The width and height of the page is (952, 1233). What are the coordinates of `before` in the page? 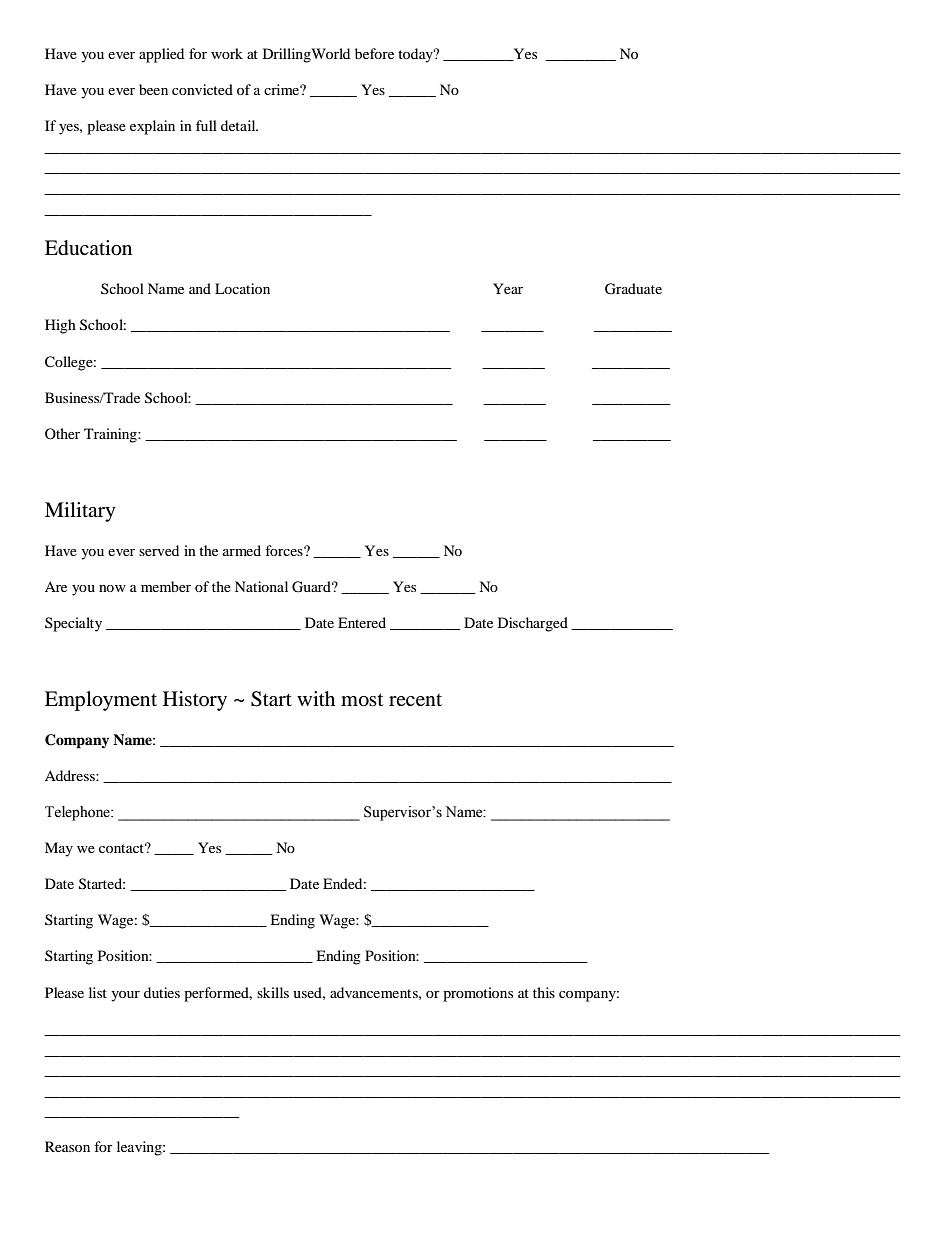 It's located at (374, 53).
